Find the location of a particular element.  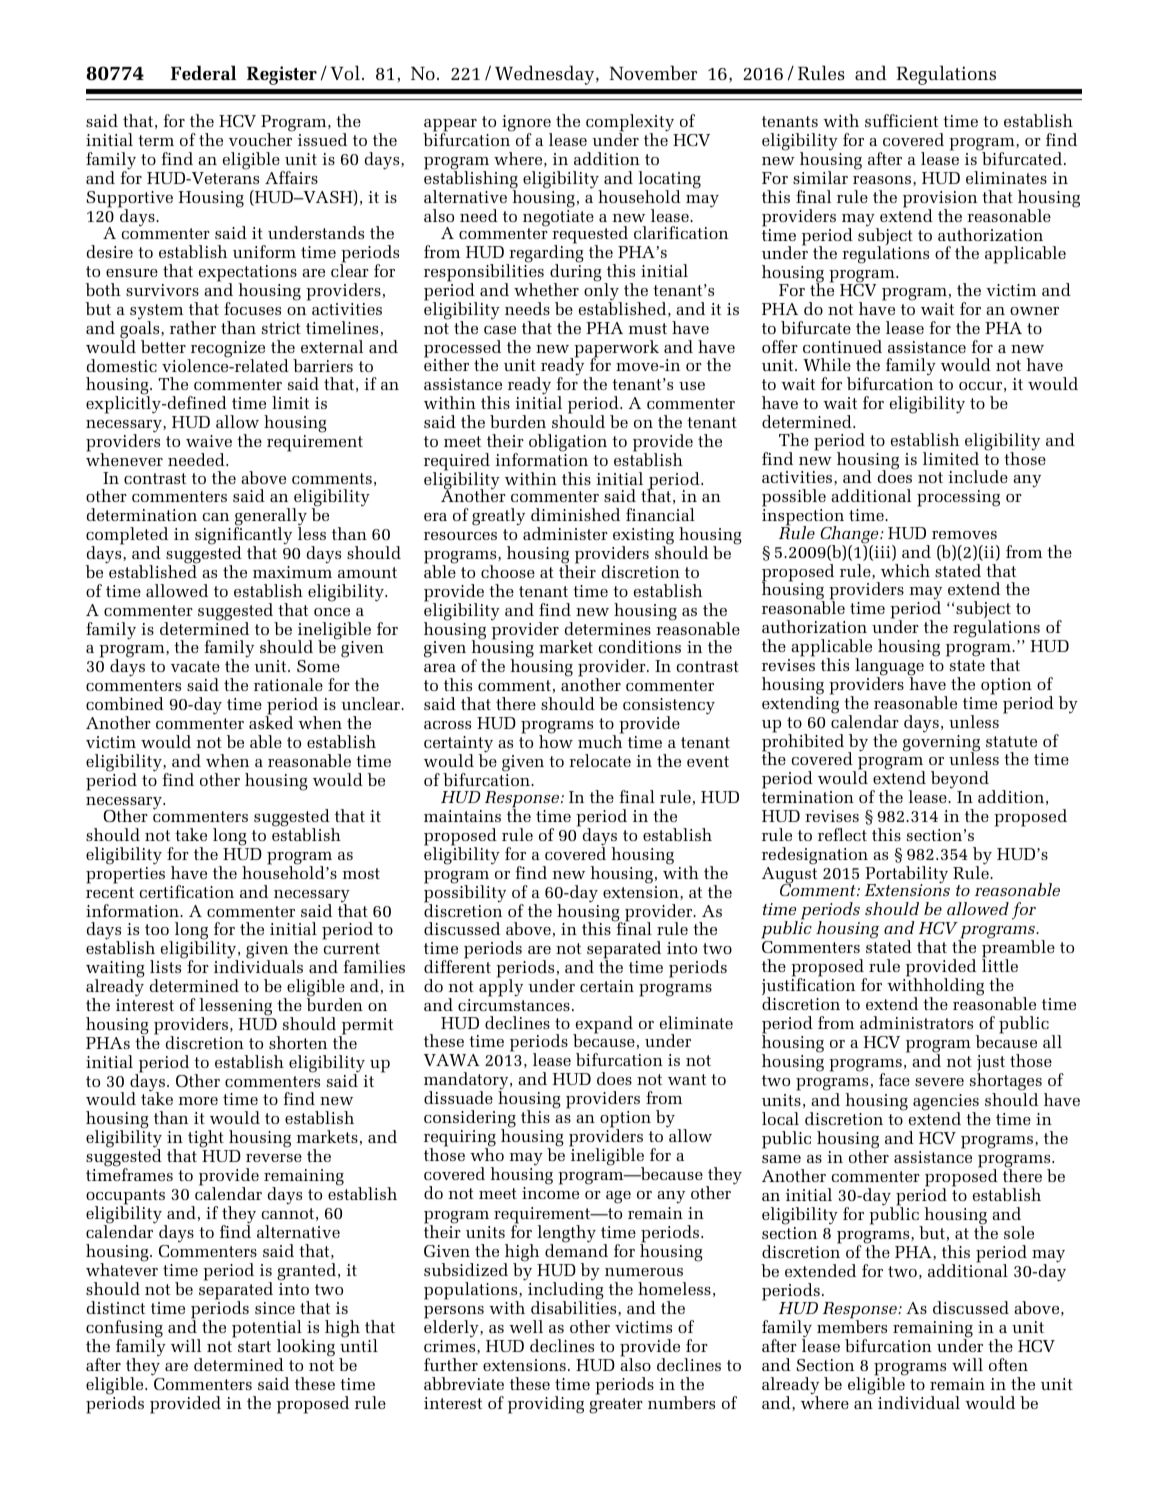

too is located at coordinates (157, 929).
